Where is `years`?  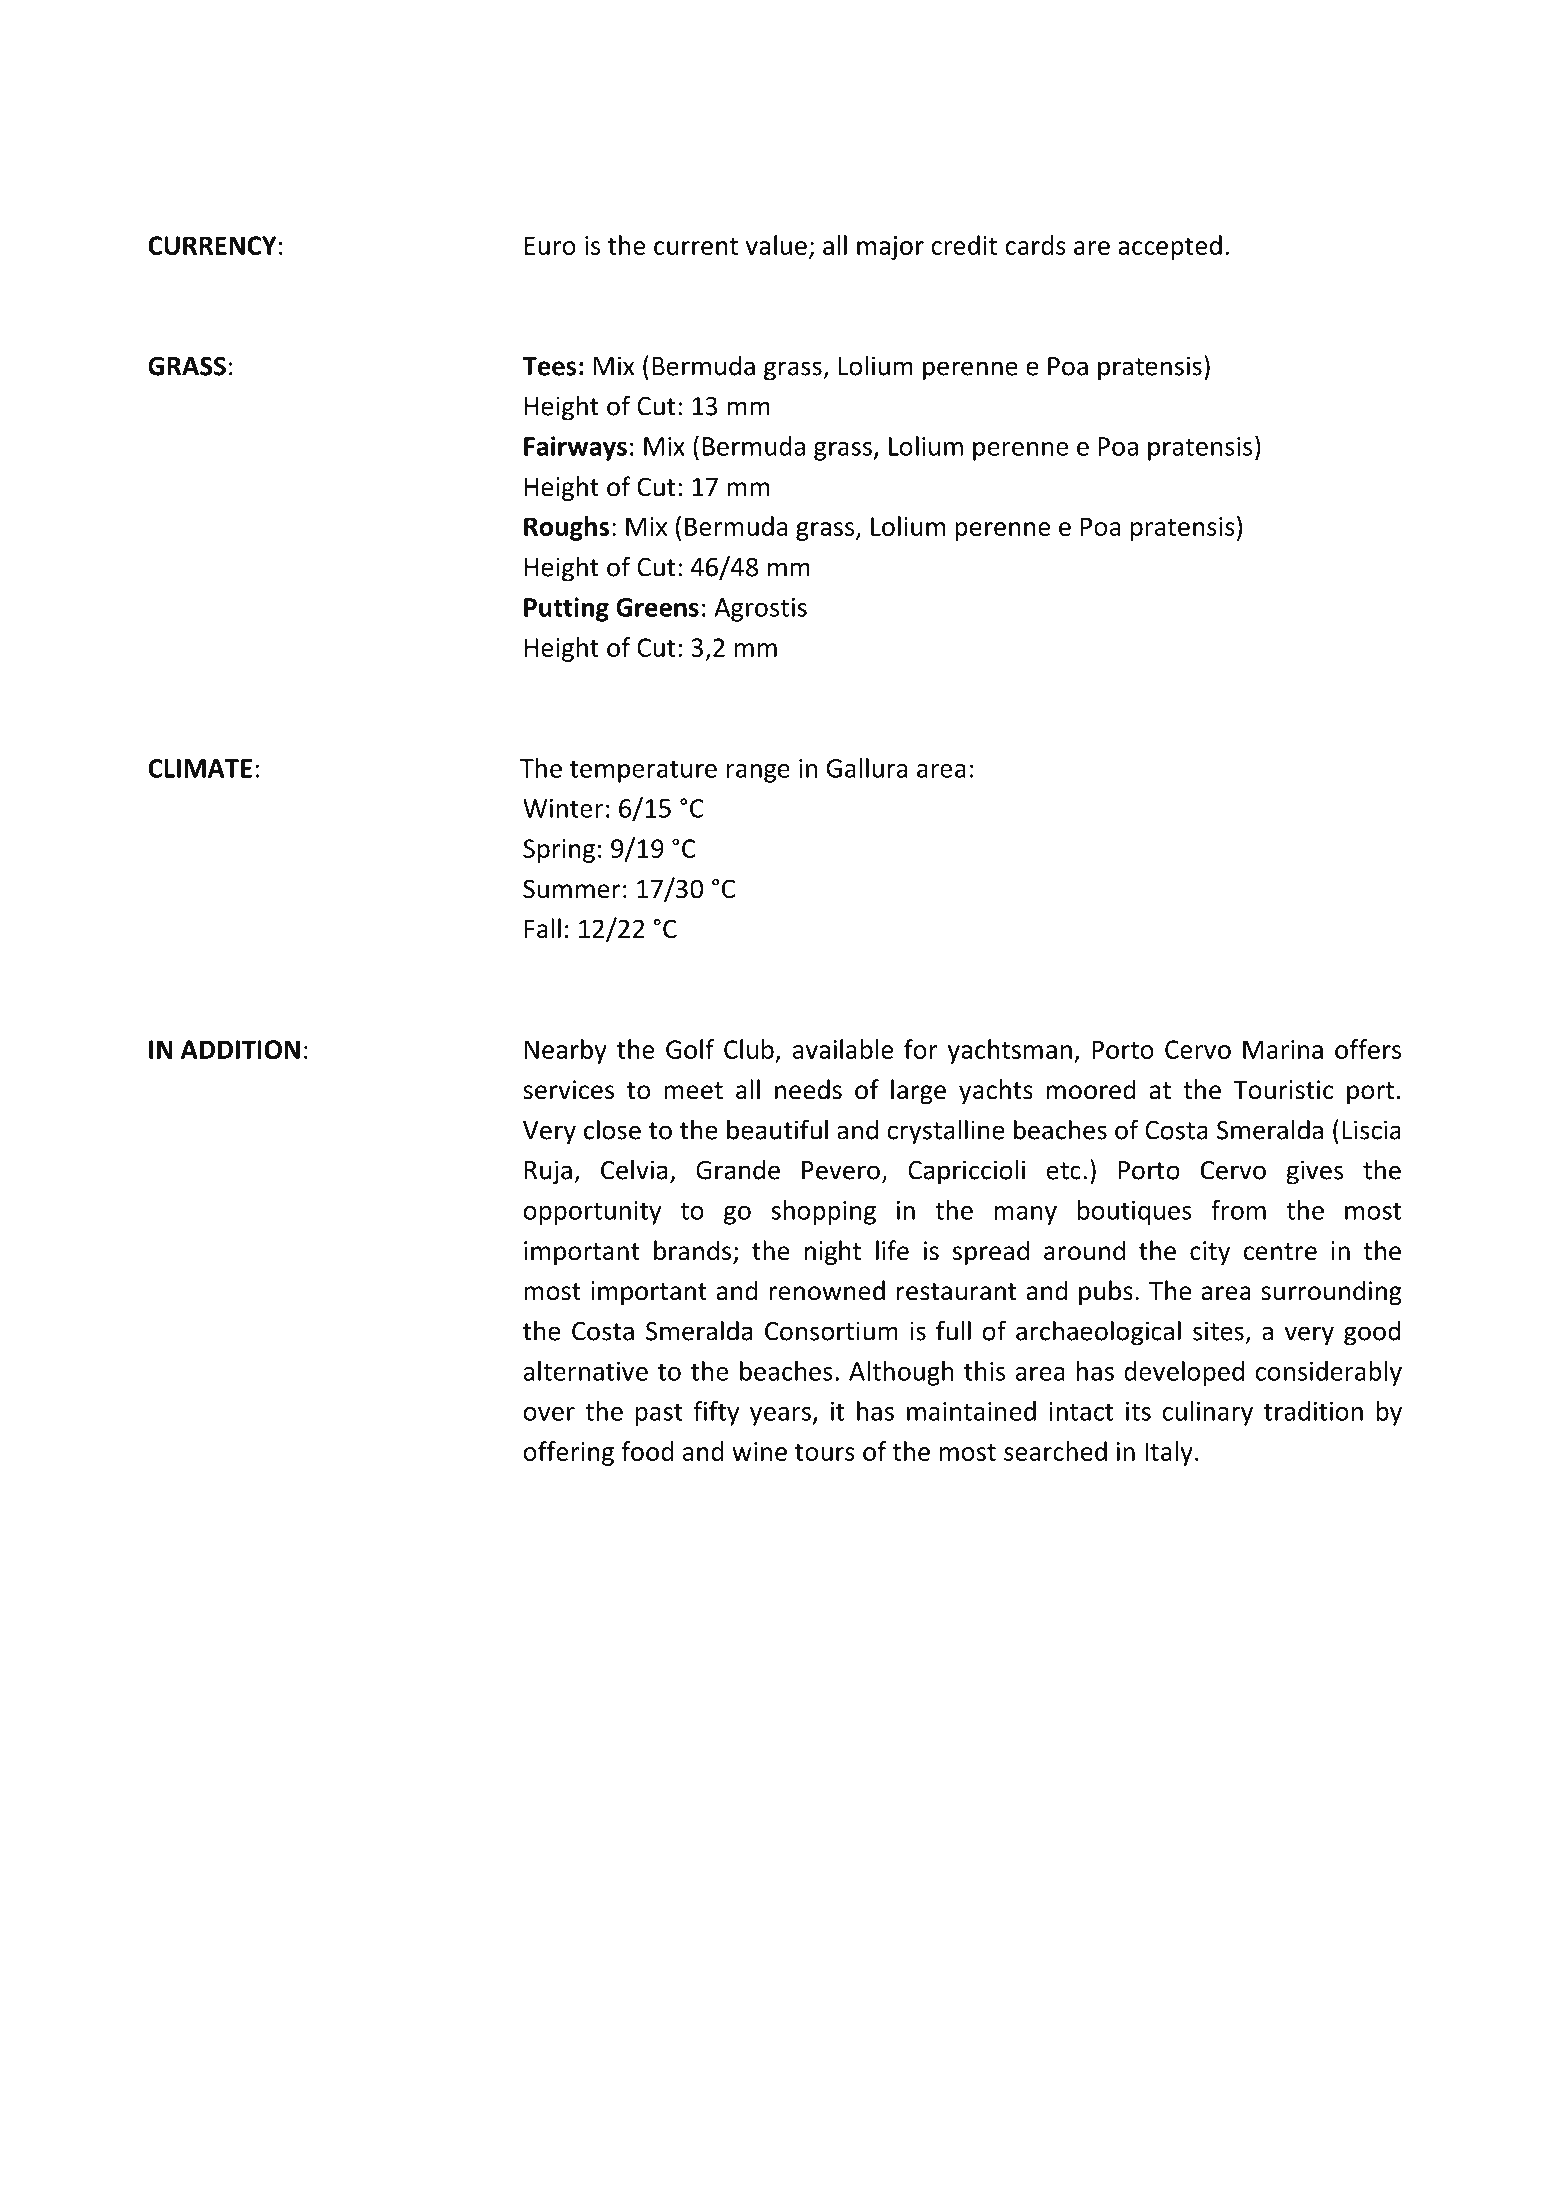 years is located at coordinates (780, 1416).
